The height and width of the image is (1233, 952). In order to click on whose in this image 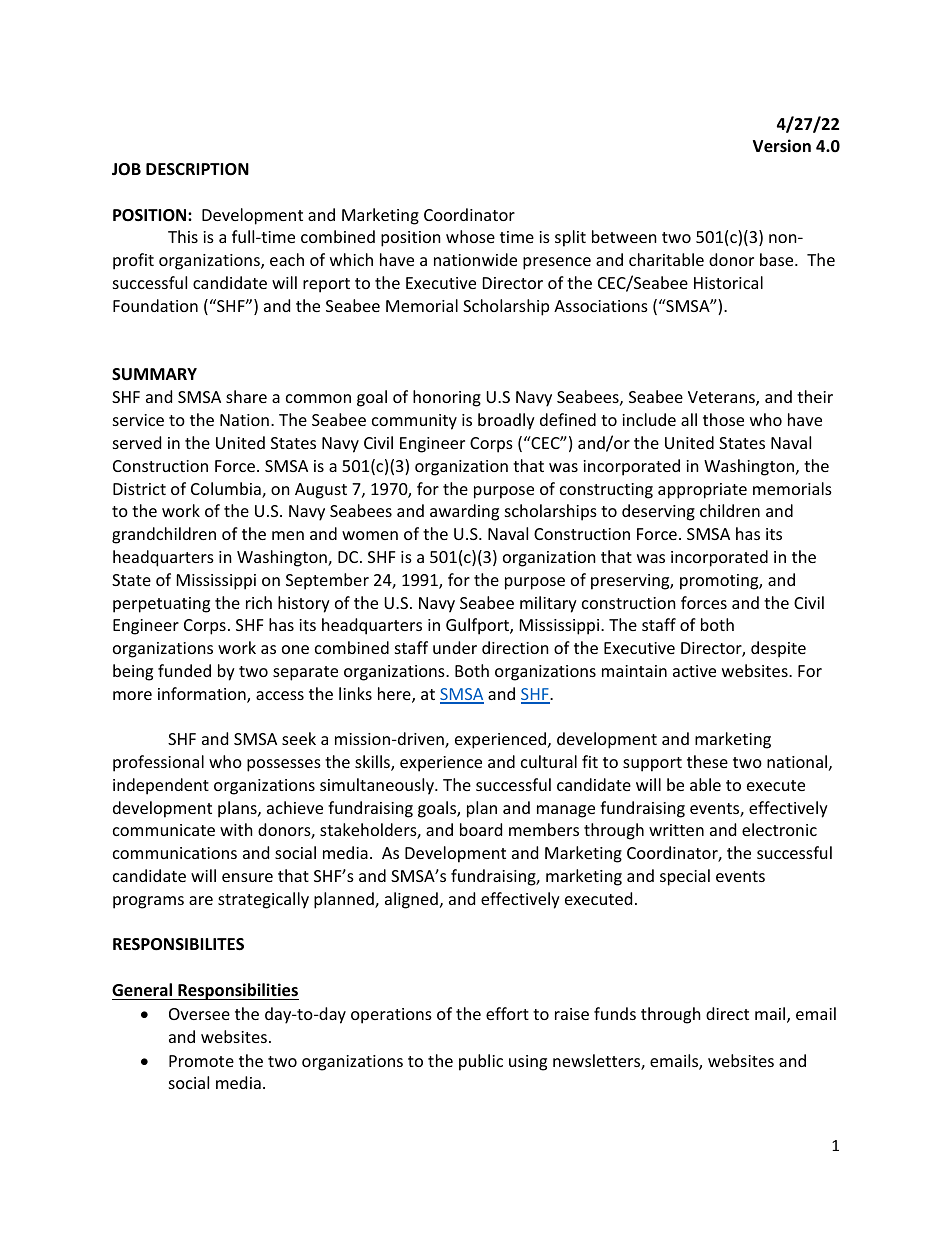, I will do `click(470, 236)`.
